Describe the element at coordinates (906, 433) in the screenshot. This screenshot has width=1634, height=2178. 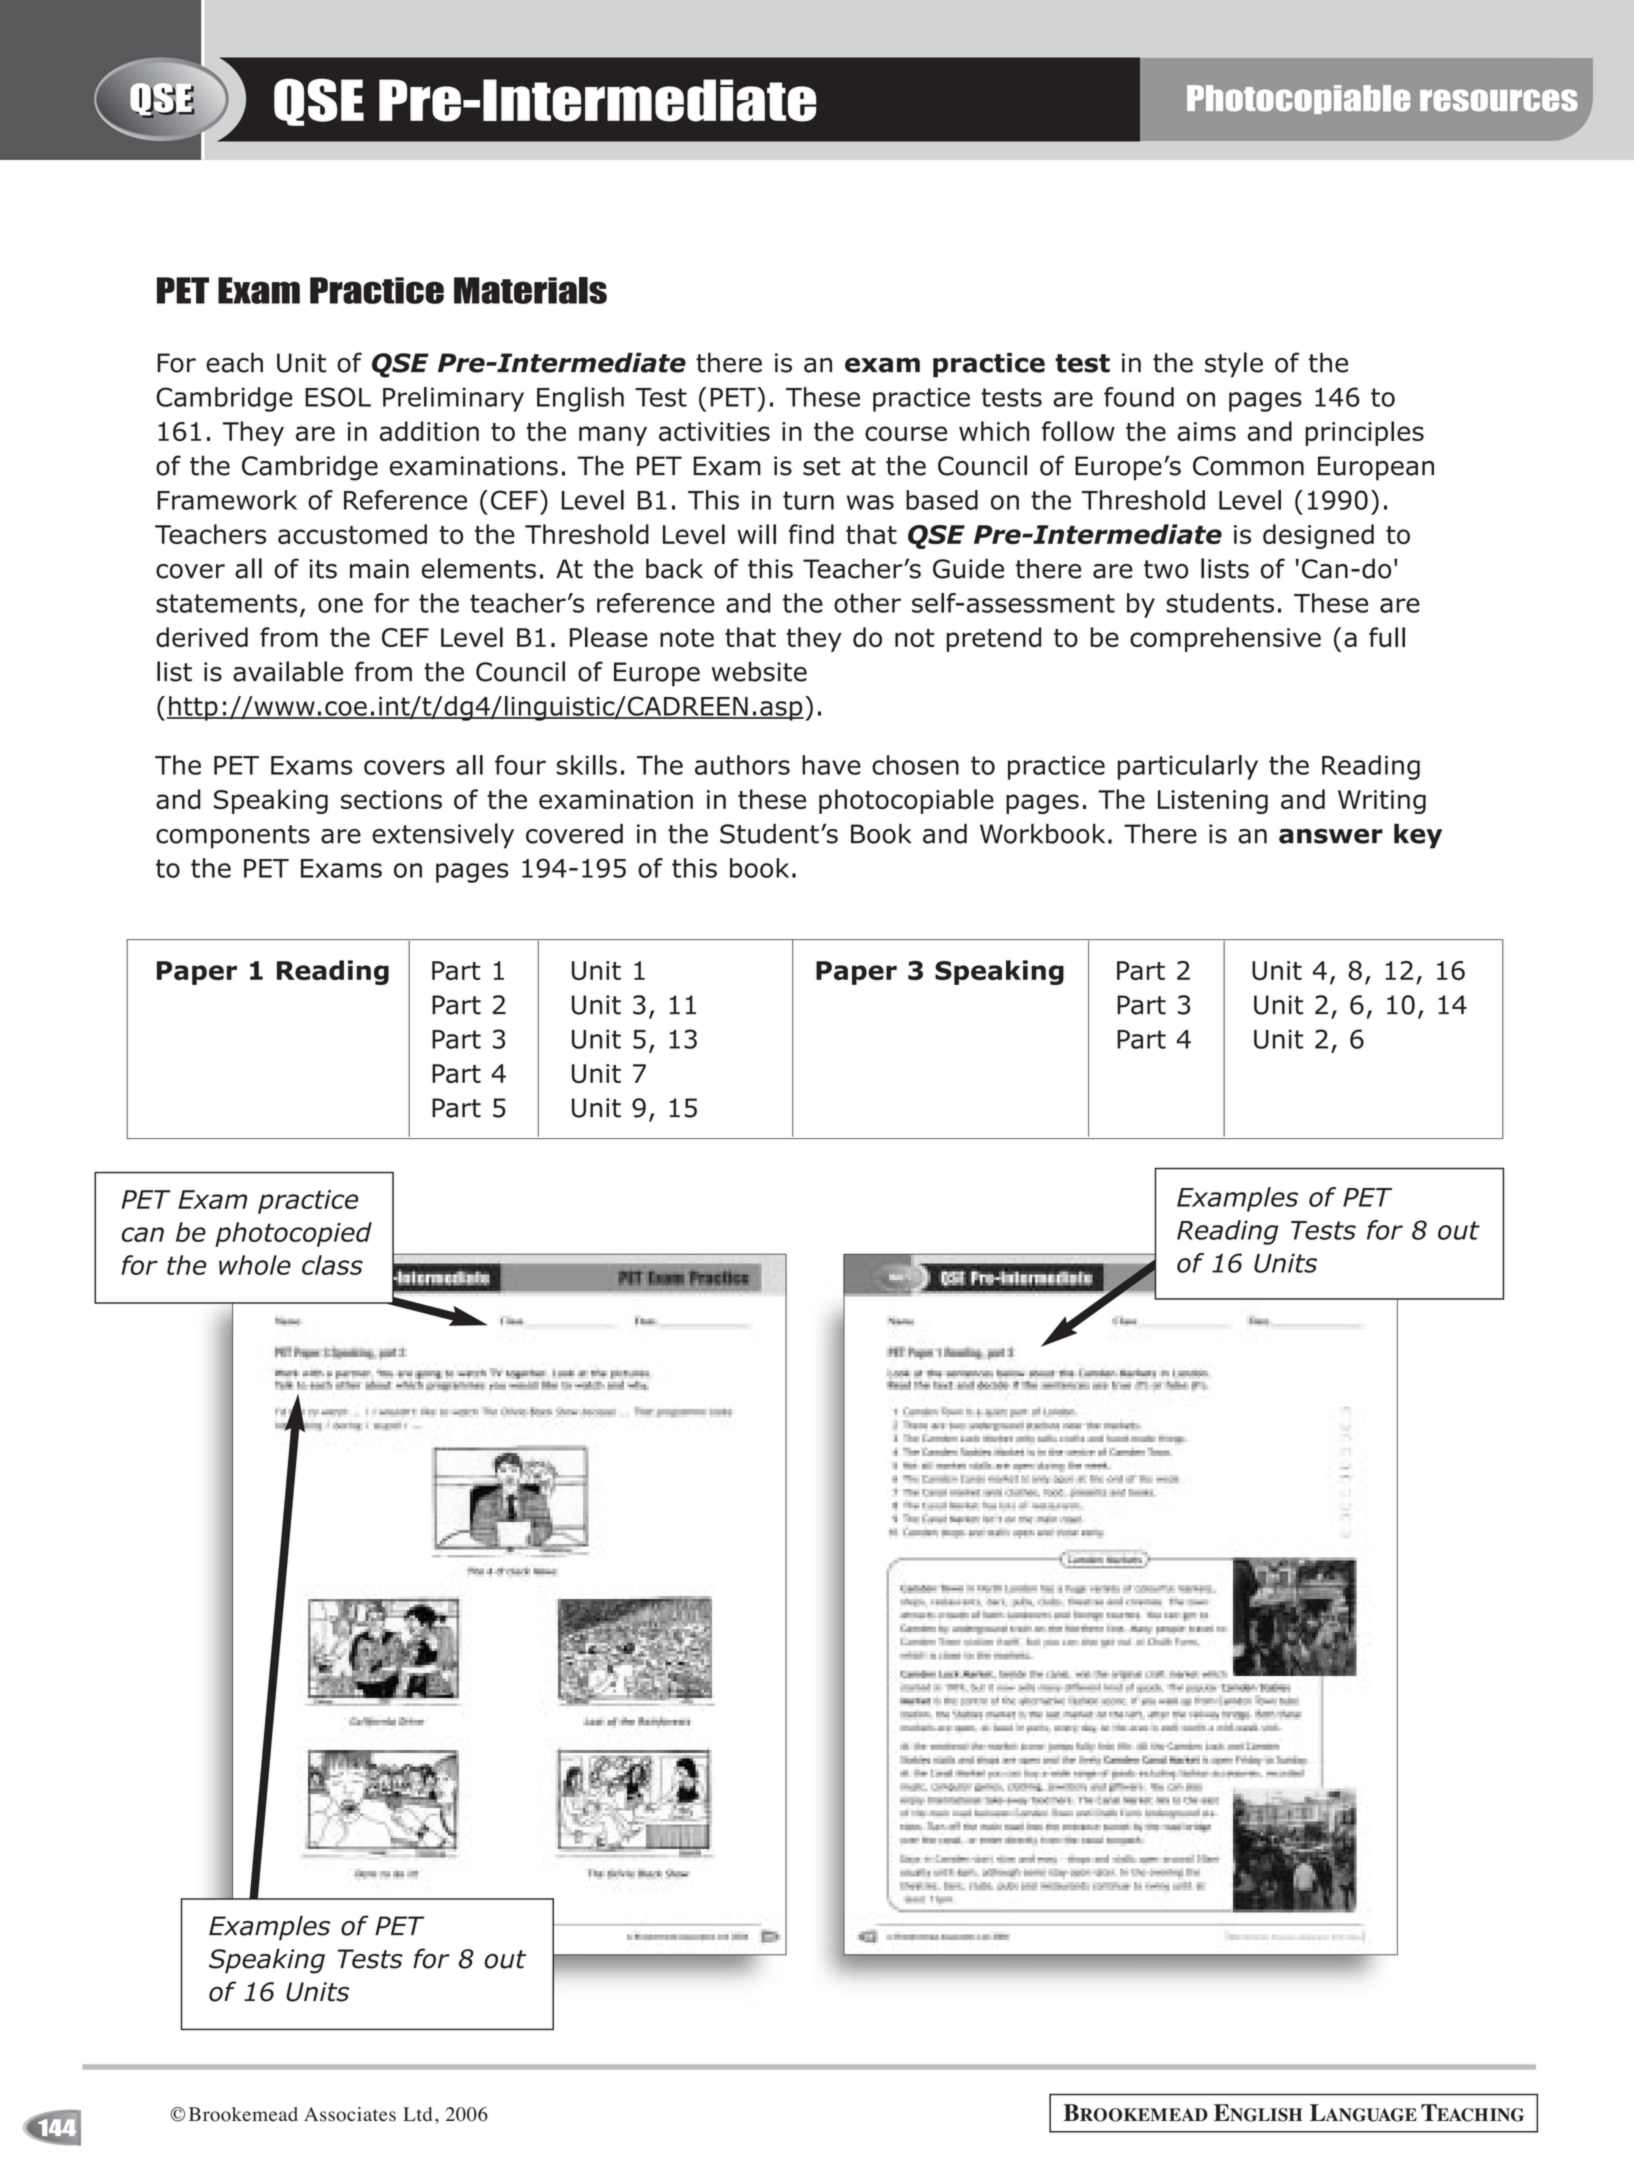
I see `course` at that location.
